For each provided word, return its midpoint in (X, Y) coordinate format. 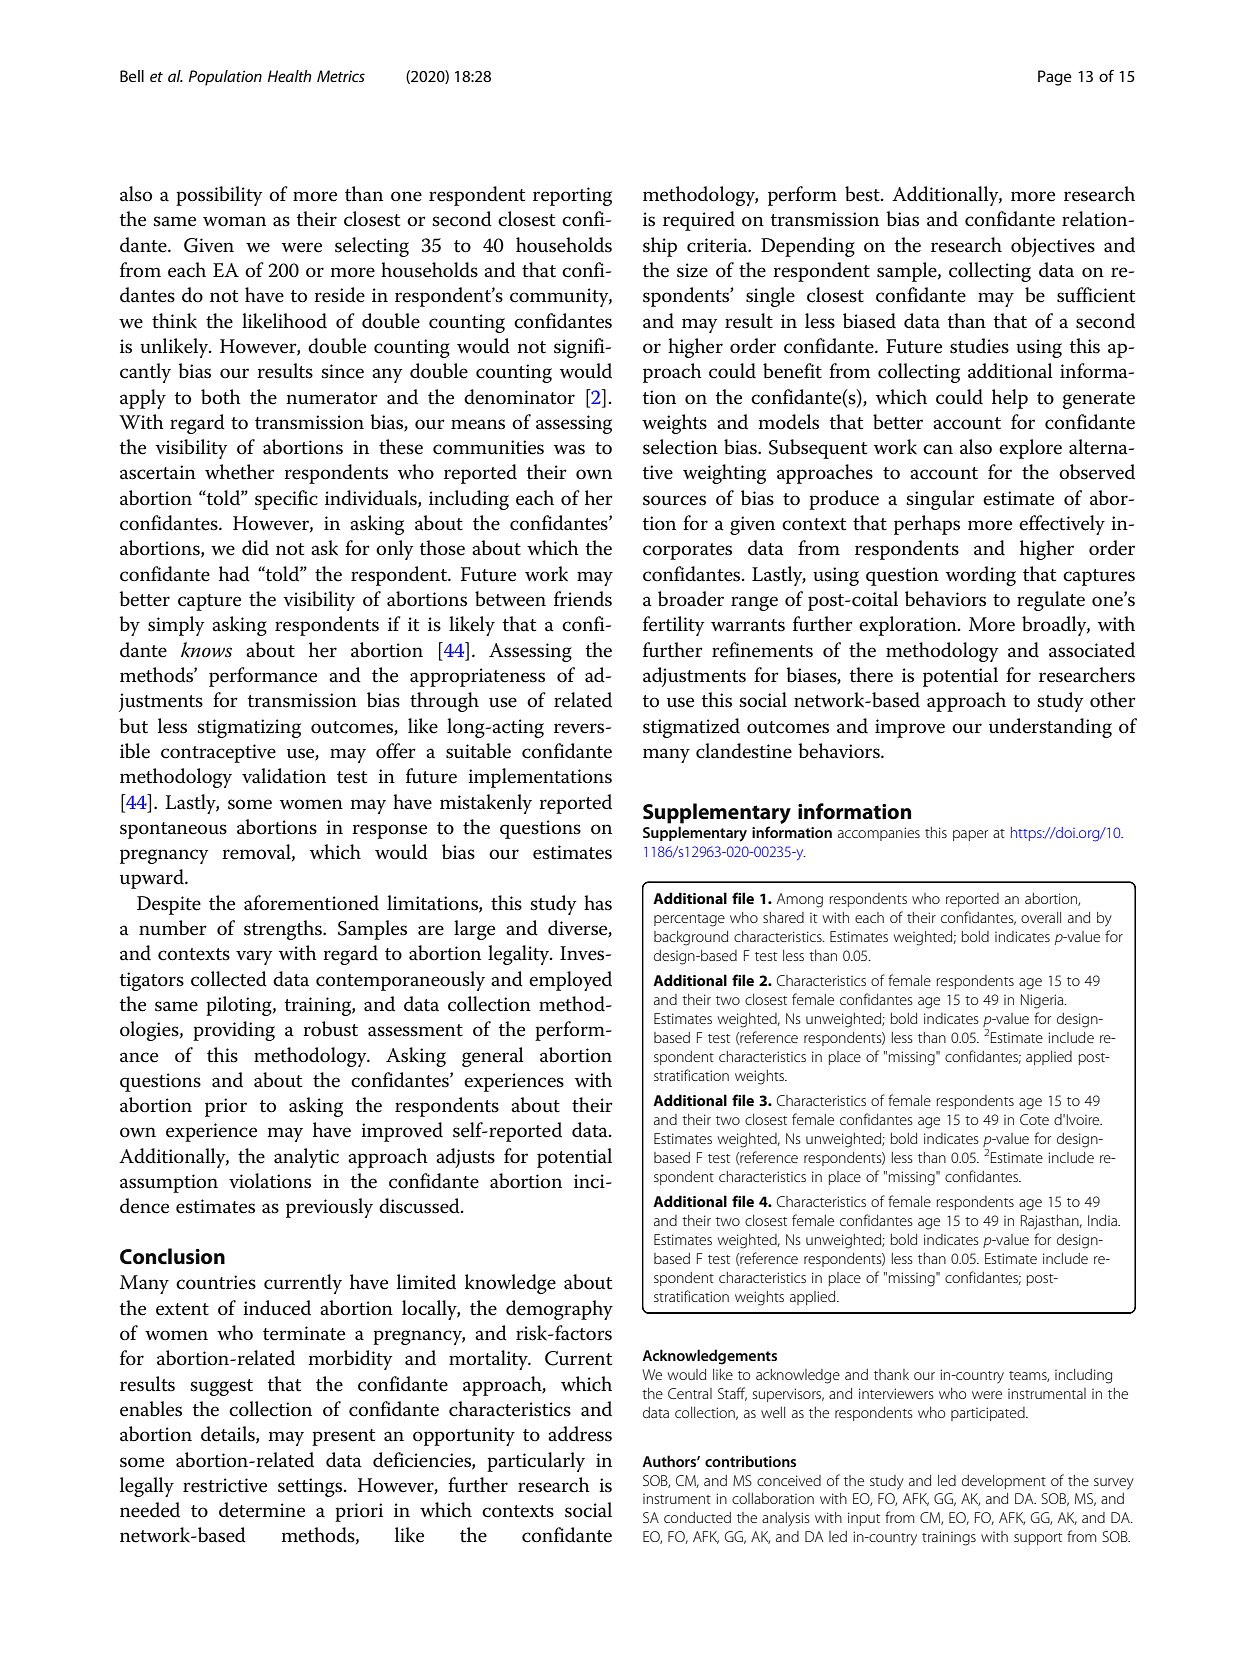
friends (583, 599)
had (234, 574)
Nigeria (1043, 1001)
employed (570, 981)
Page (1055, 78)
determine (262, 1510)
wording (981, 576)
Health (289, 76)
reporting (572, 196)
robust (330, 1029)
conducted (697, 1517)
